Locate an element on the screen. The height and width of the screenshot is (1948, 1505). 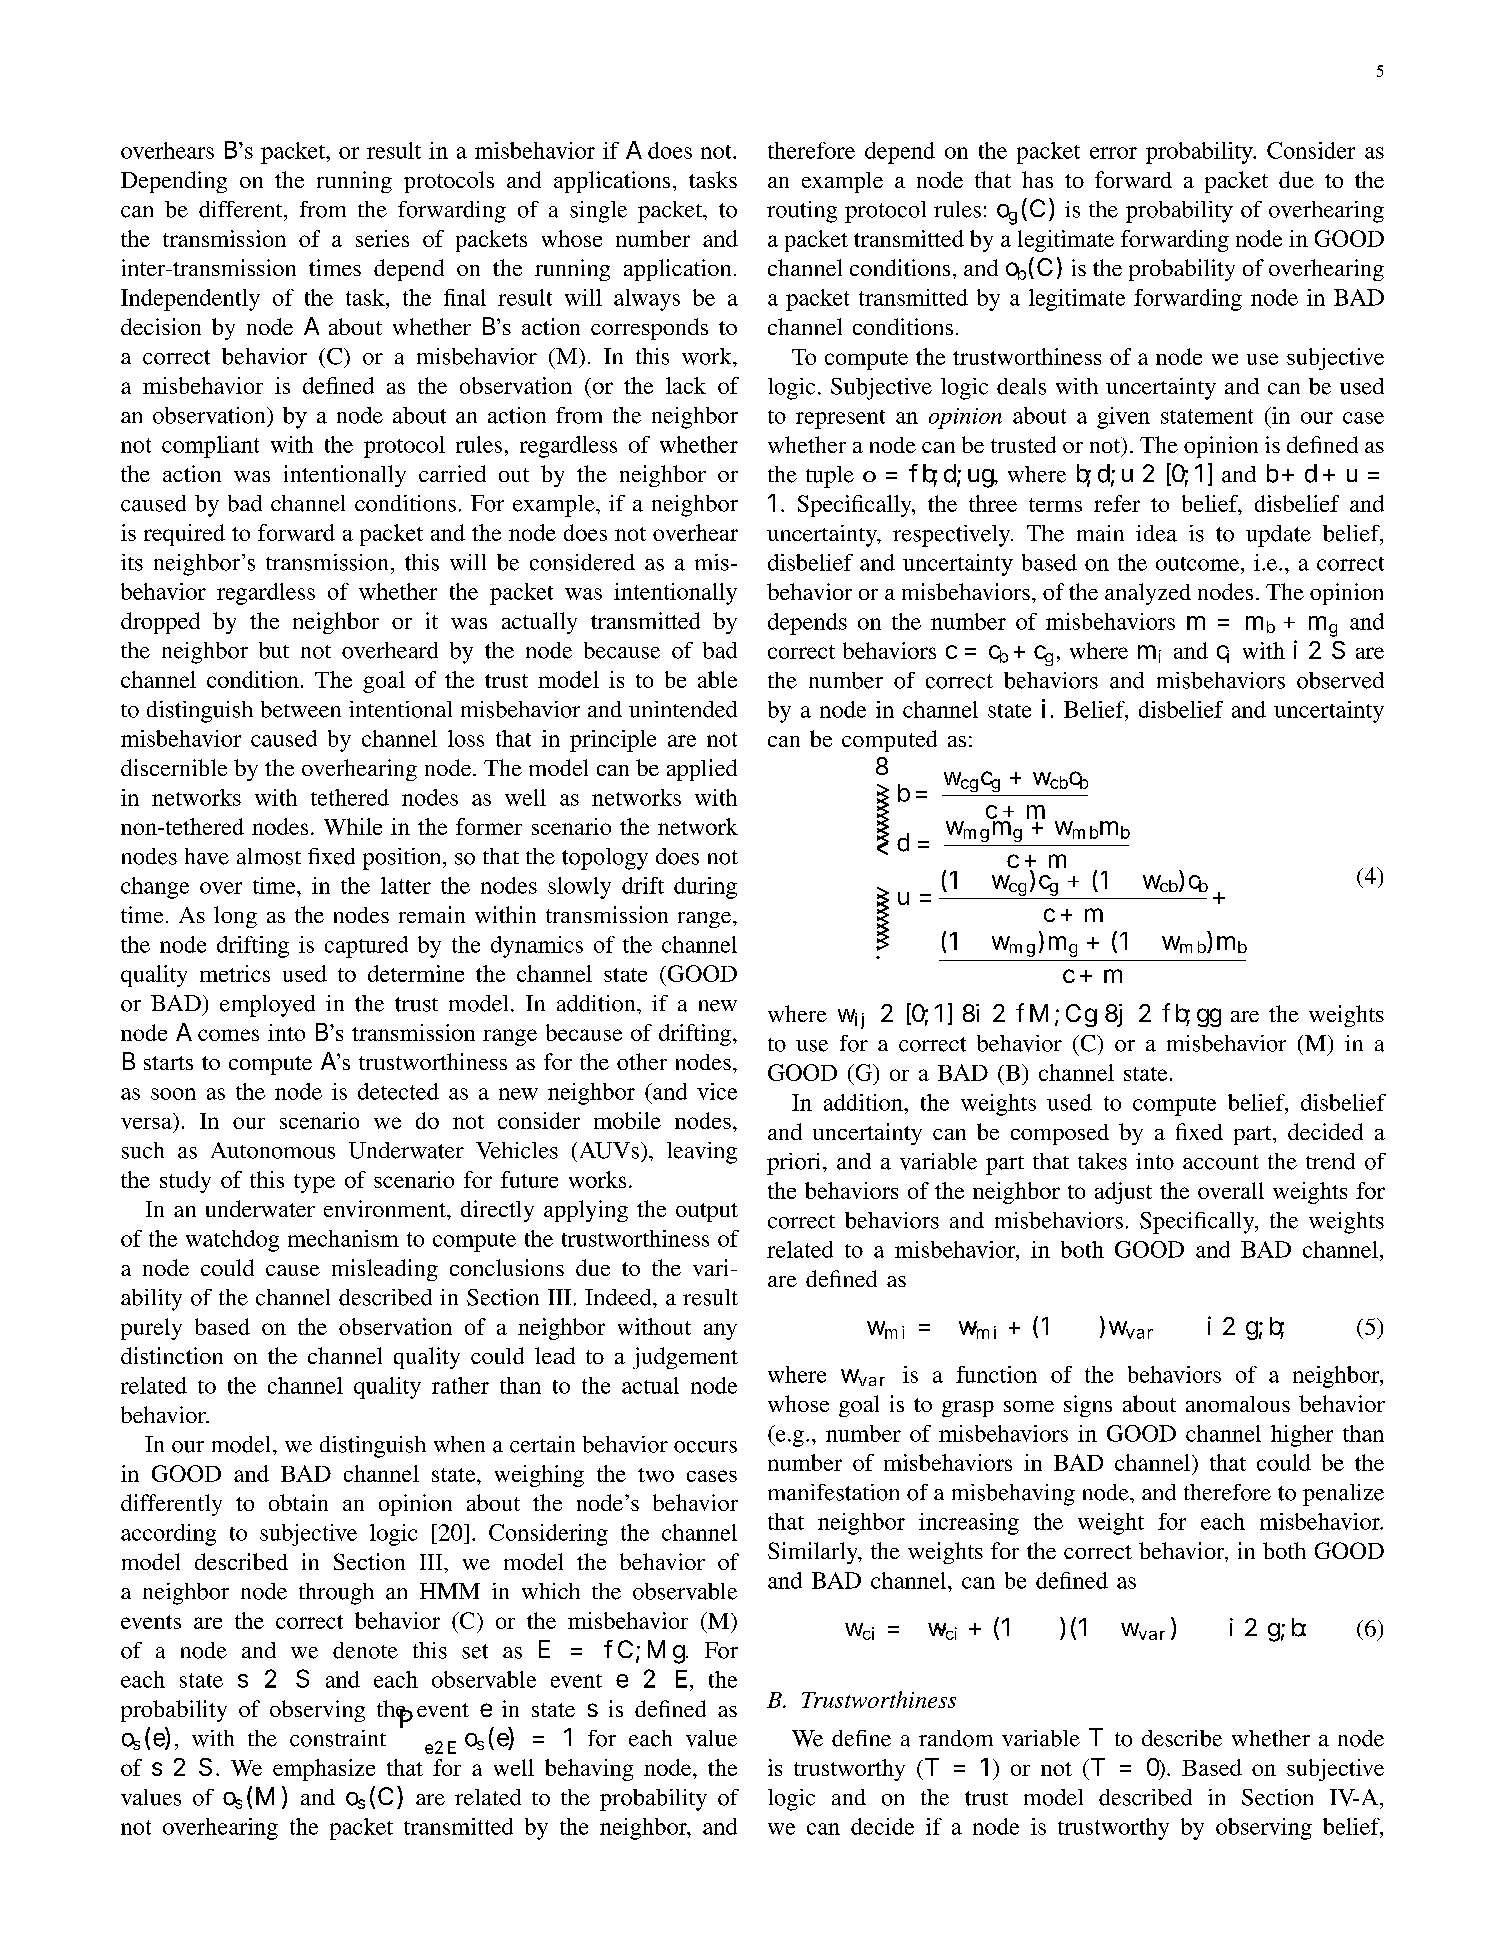
output is located at coordinates (707, 1212).
